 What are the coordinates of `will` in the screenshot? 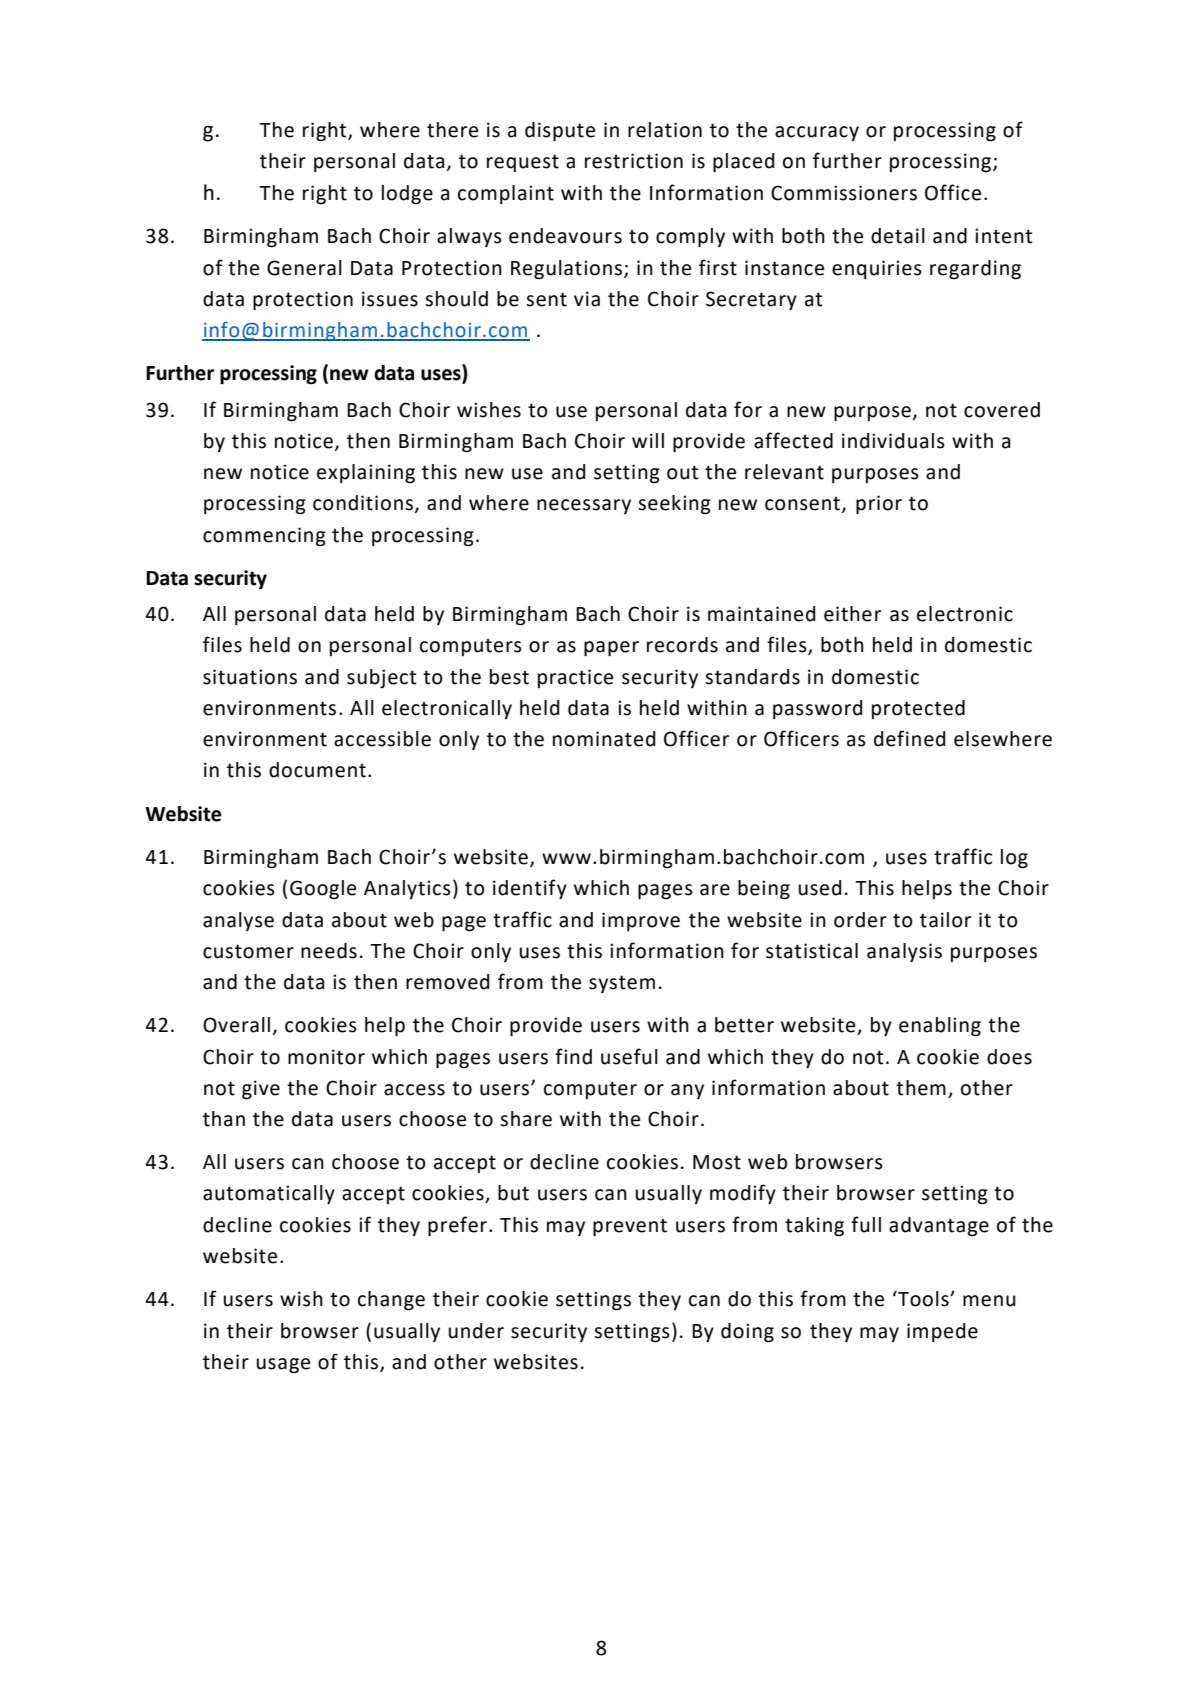 It's located at (648, 440).
